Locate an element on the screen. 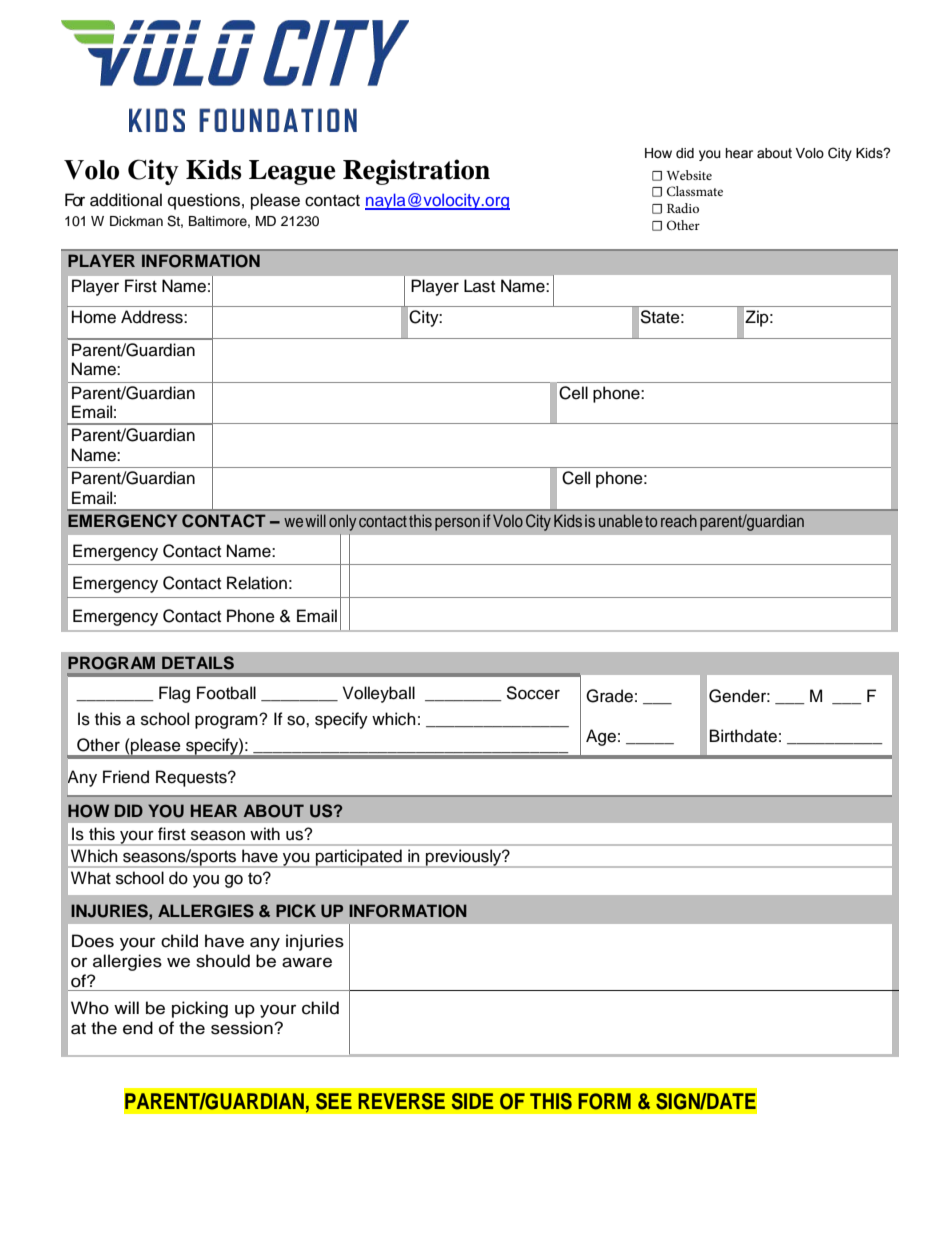 This screenshot has width=952, height=1233. DETAILS is located at coordinates (198, 663).
